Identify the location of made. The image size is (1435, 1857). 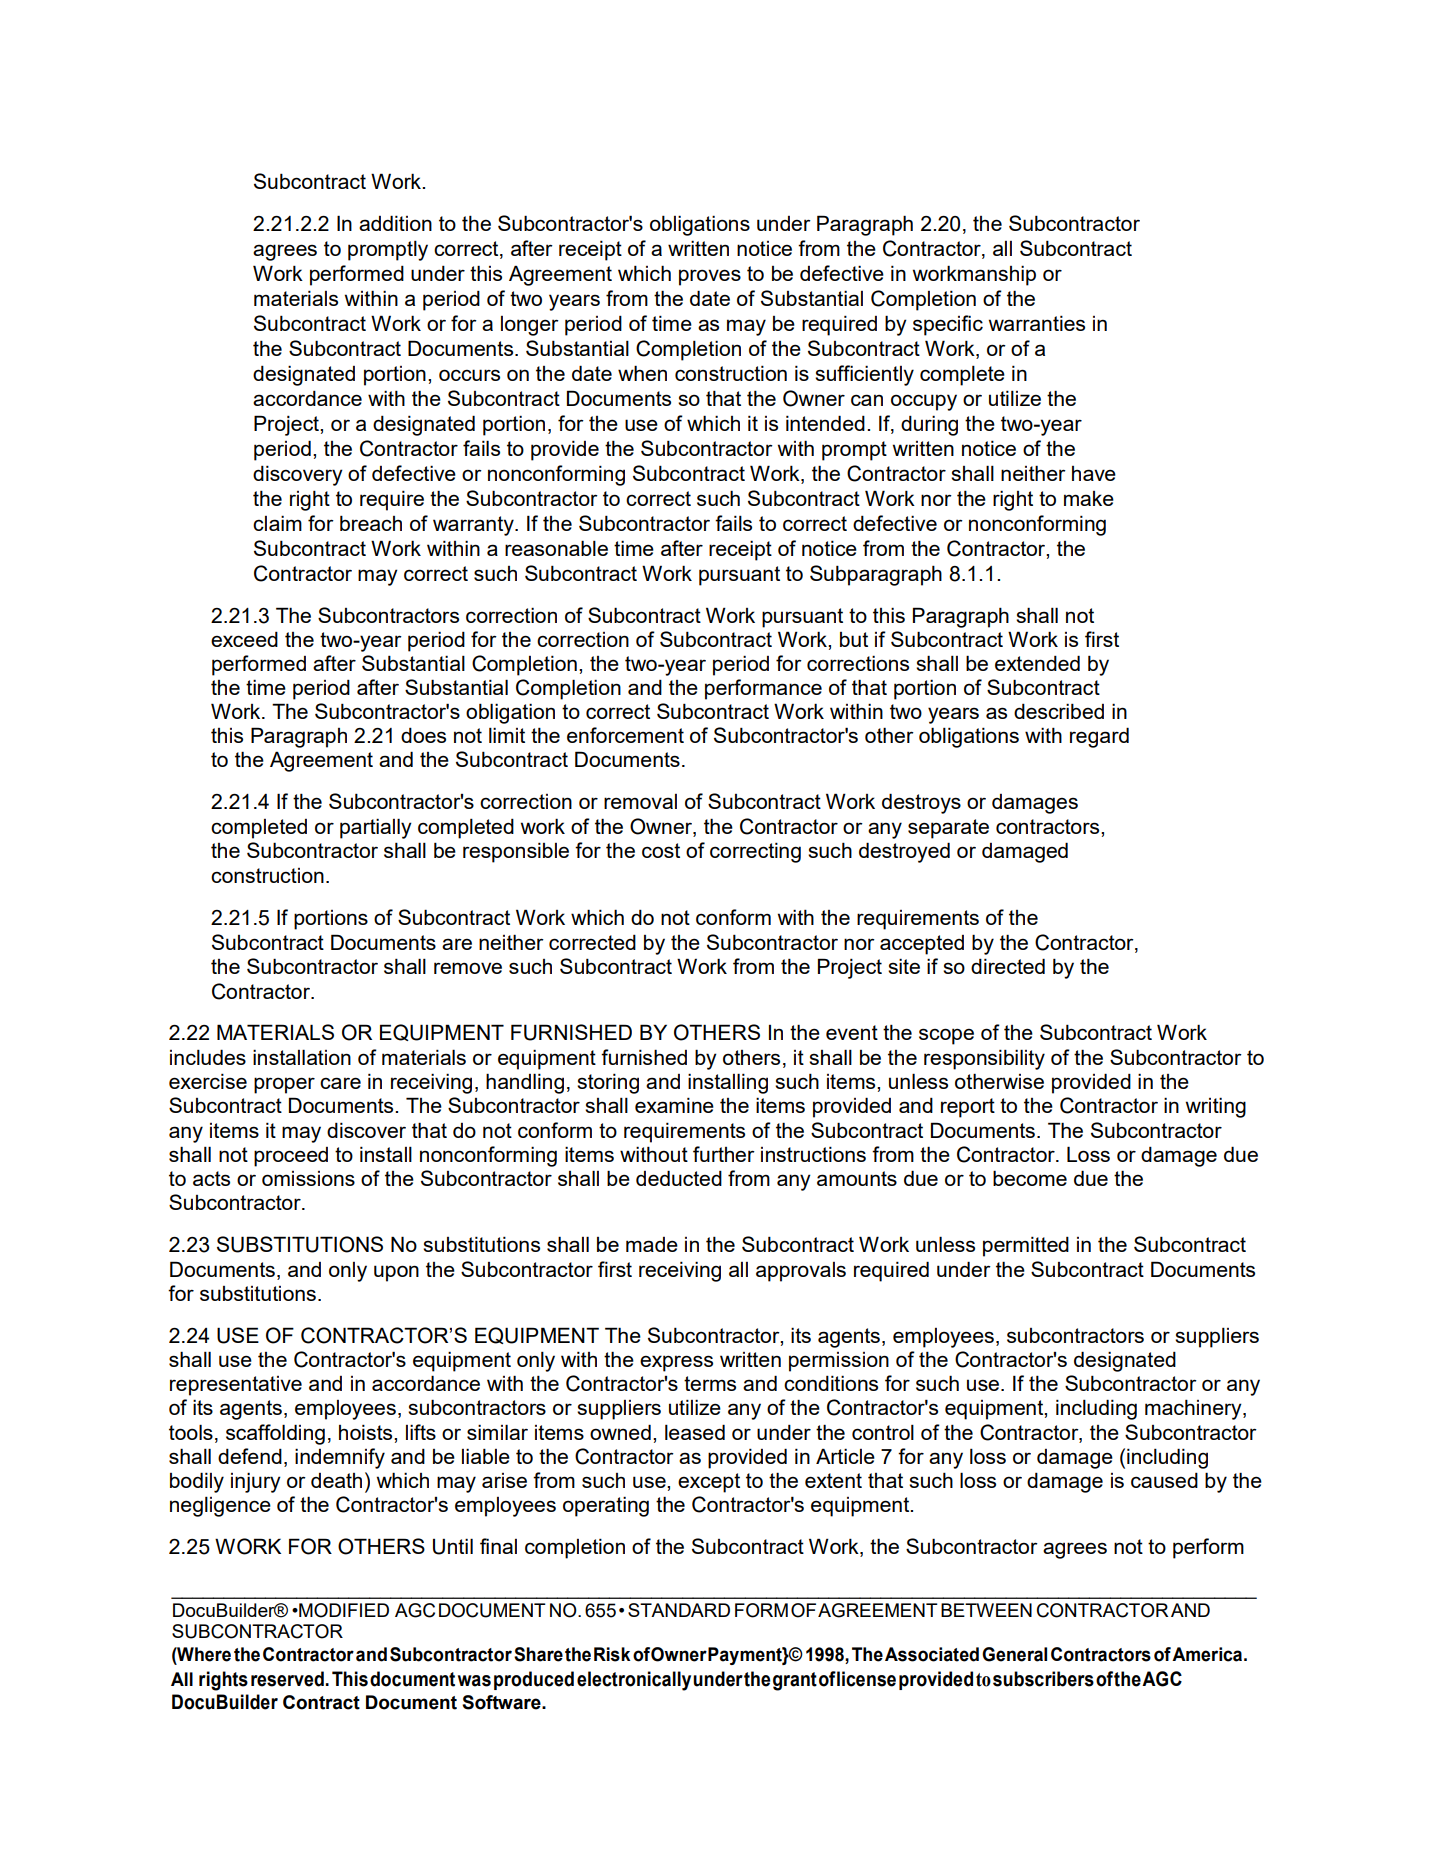
(652, 1244).
